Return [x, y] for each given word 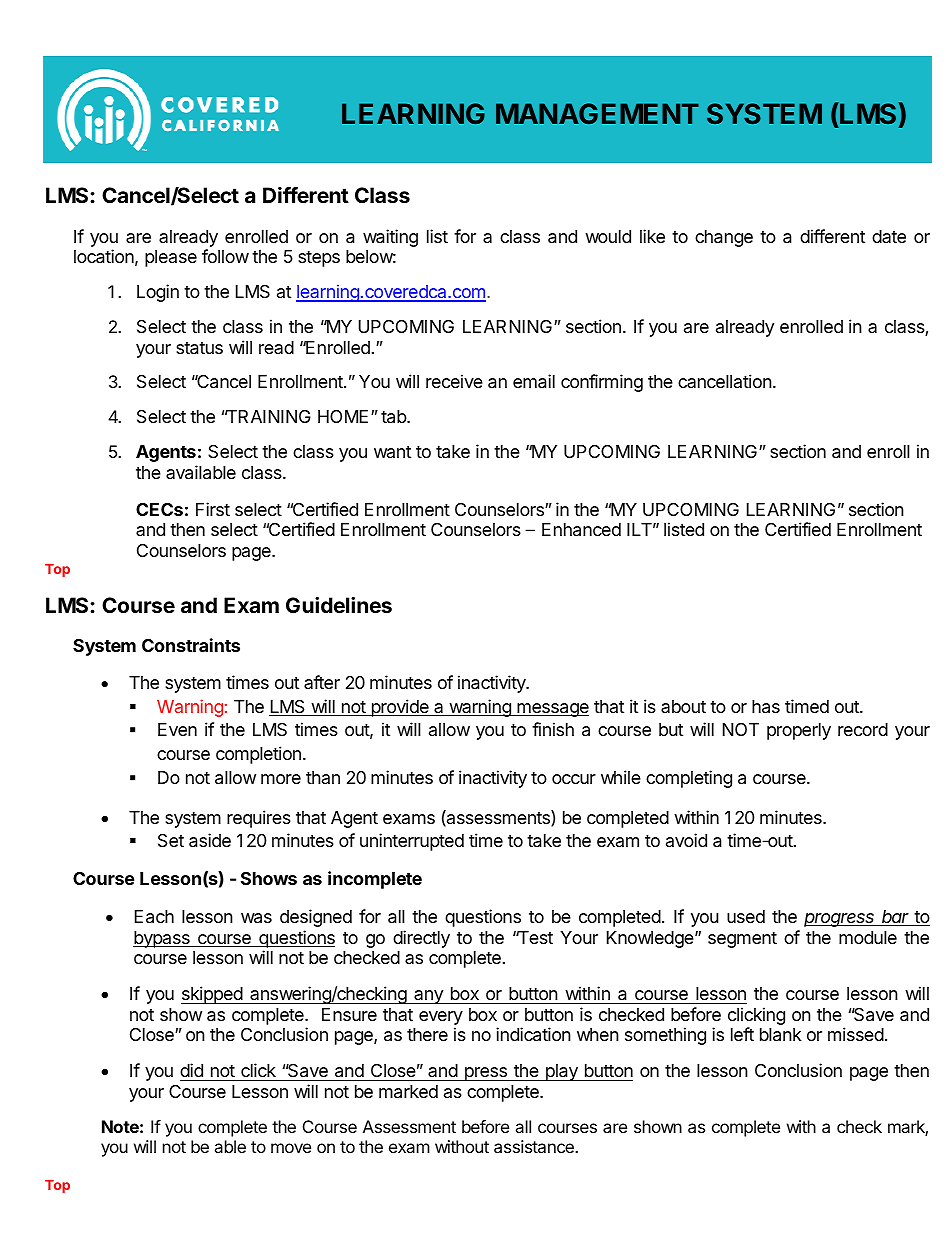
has [766, 707]
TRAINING [268, 416]
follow [225, 256]
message [552, 710]
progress [840, 920]
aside [210, 840]
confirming [602, 383]
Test [534, 937]
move [291, 1148]
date [889, 236]
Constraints [191, 645]
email [534, 381]
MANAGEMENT [597, 113]
